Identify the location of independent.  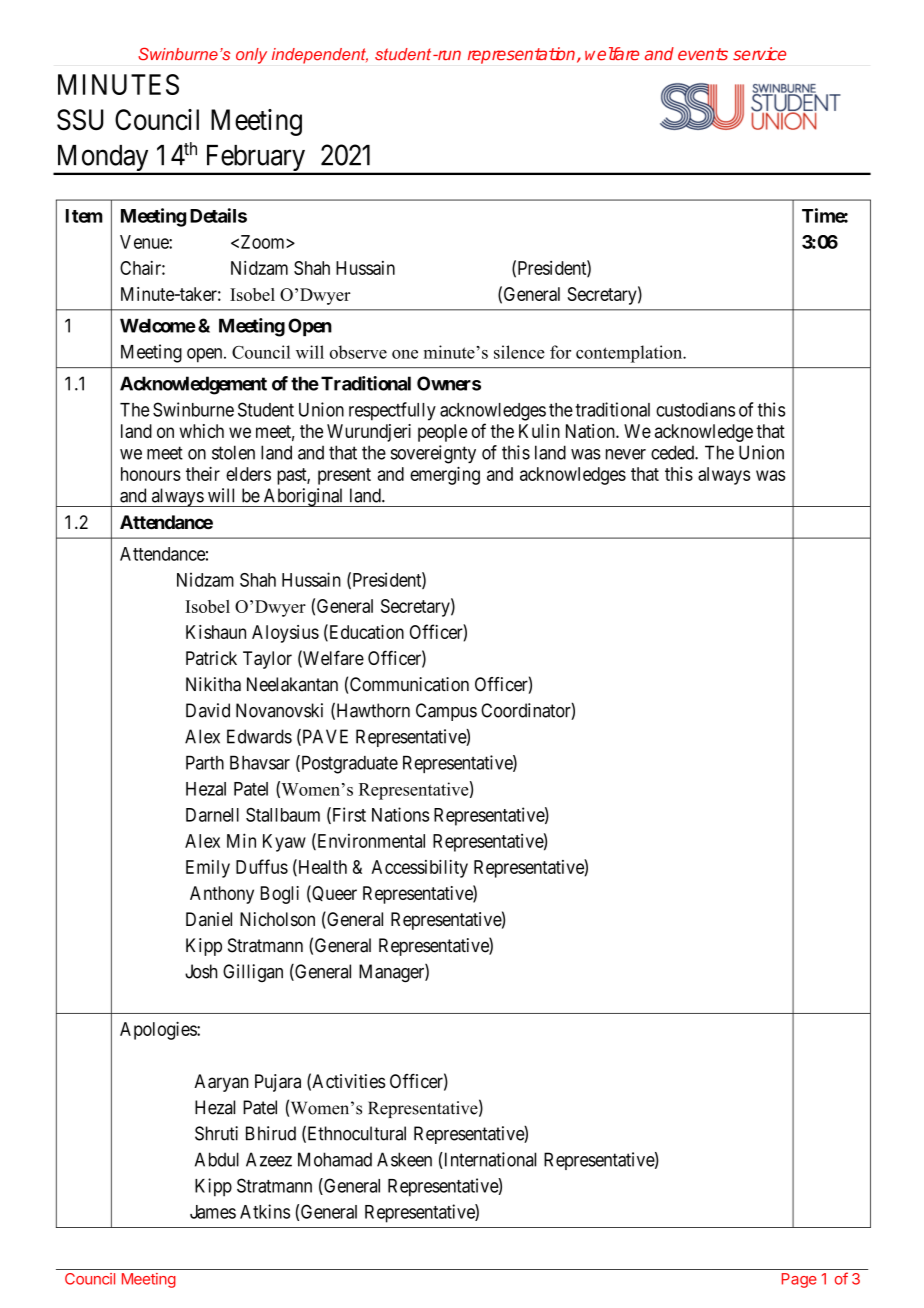
(320, 56).
